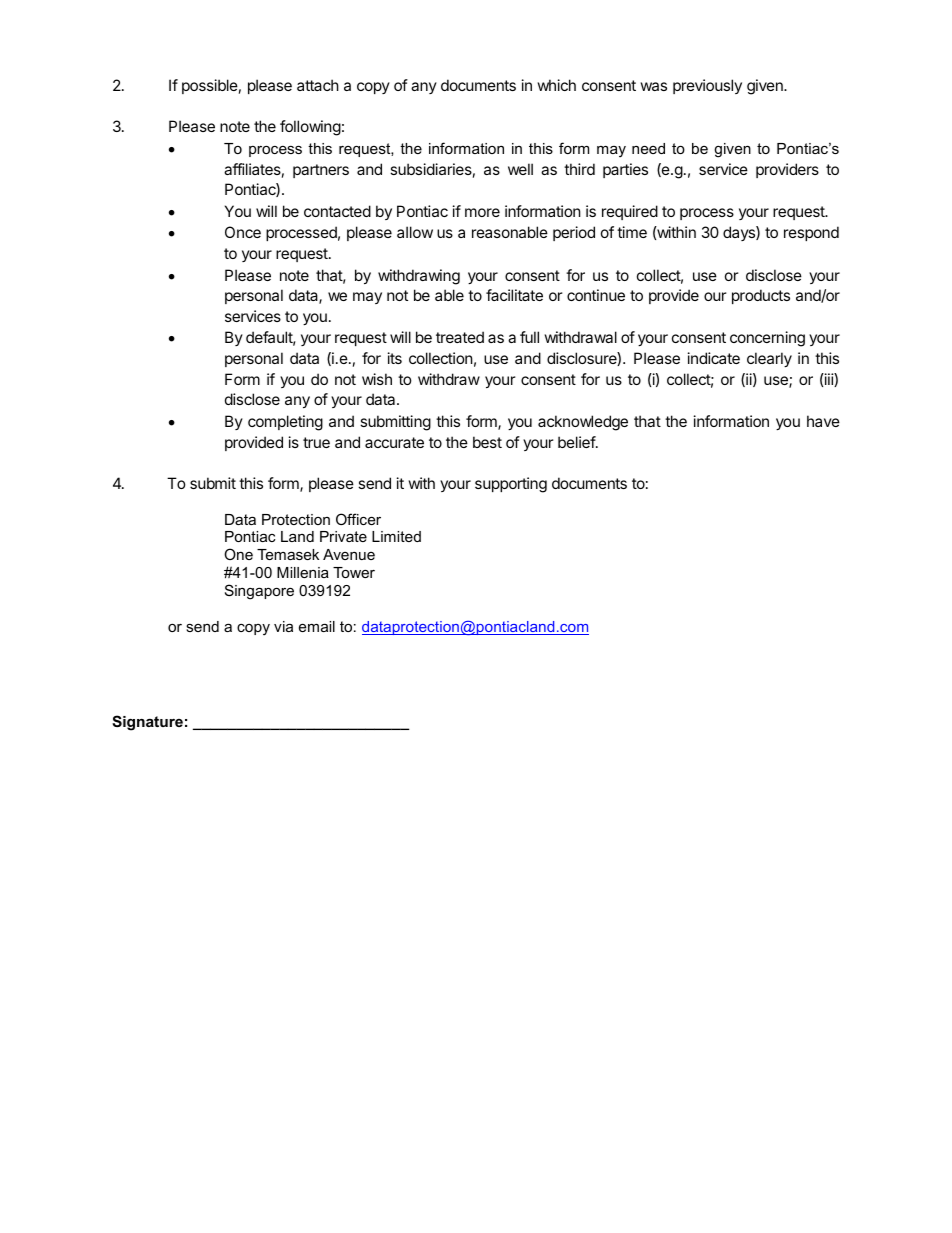  Describe the element at coordinates (396, 536) in the document. I see `Limited` at that location.
